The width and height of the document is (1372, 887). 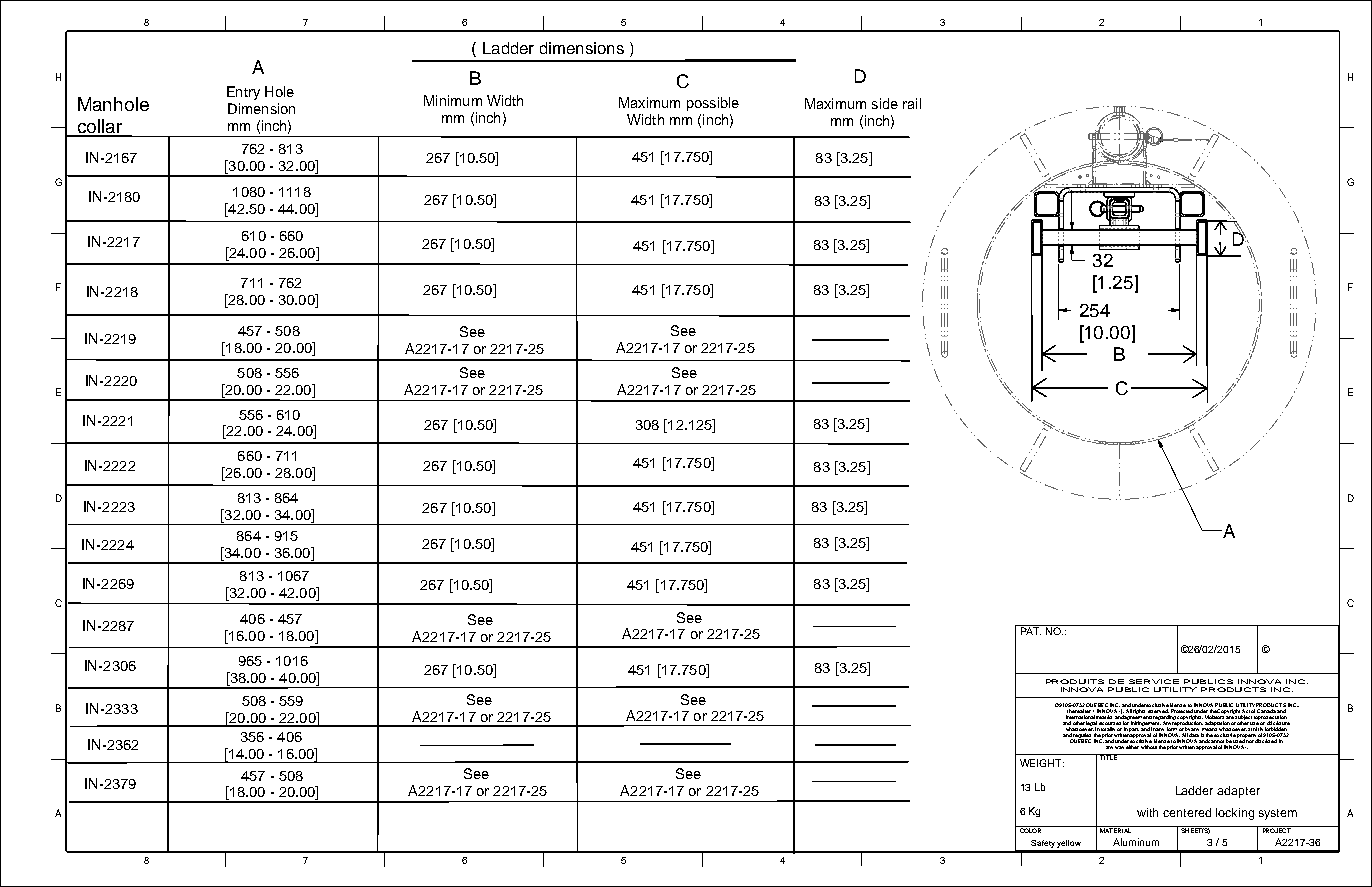 What do you see at coordinates (1030, 829) in the document?
I see `COLOR` at bounding box center [1030, 829].
